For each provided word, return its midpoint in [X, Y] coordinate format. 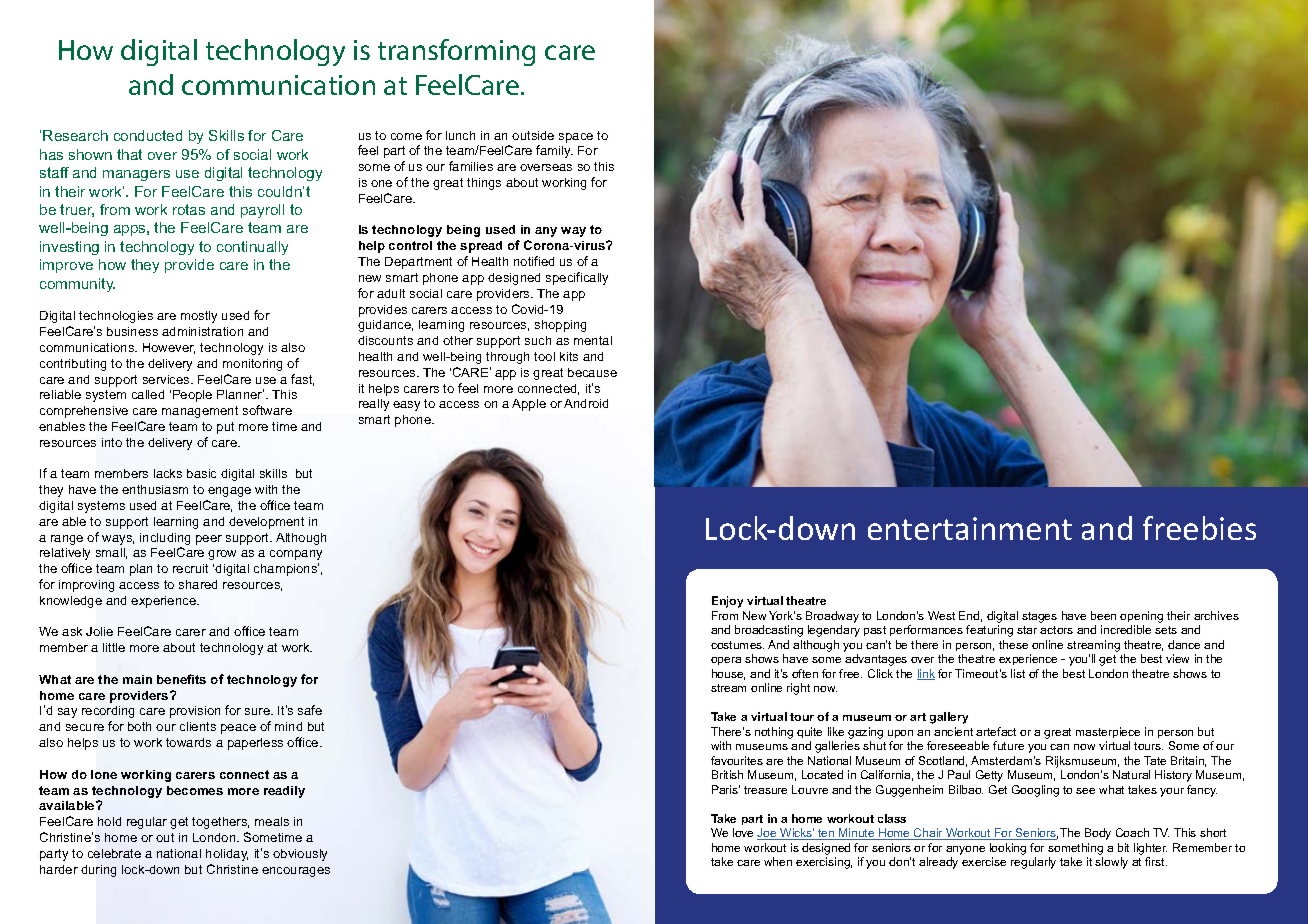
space [576, 138]
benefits [181, 679]
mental [593, 340]
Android [586, 403]
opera [726, 661]
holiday [227, 855]
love [743, 832]
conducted [148, 135]
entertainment [970, 528]
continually [252, 248]
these [1013, 644]
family [554, 151]
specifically [577, 278]
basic [201, 473]
